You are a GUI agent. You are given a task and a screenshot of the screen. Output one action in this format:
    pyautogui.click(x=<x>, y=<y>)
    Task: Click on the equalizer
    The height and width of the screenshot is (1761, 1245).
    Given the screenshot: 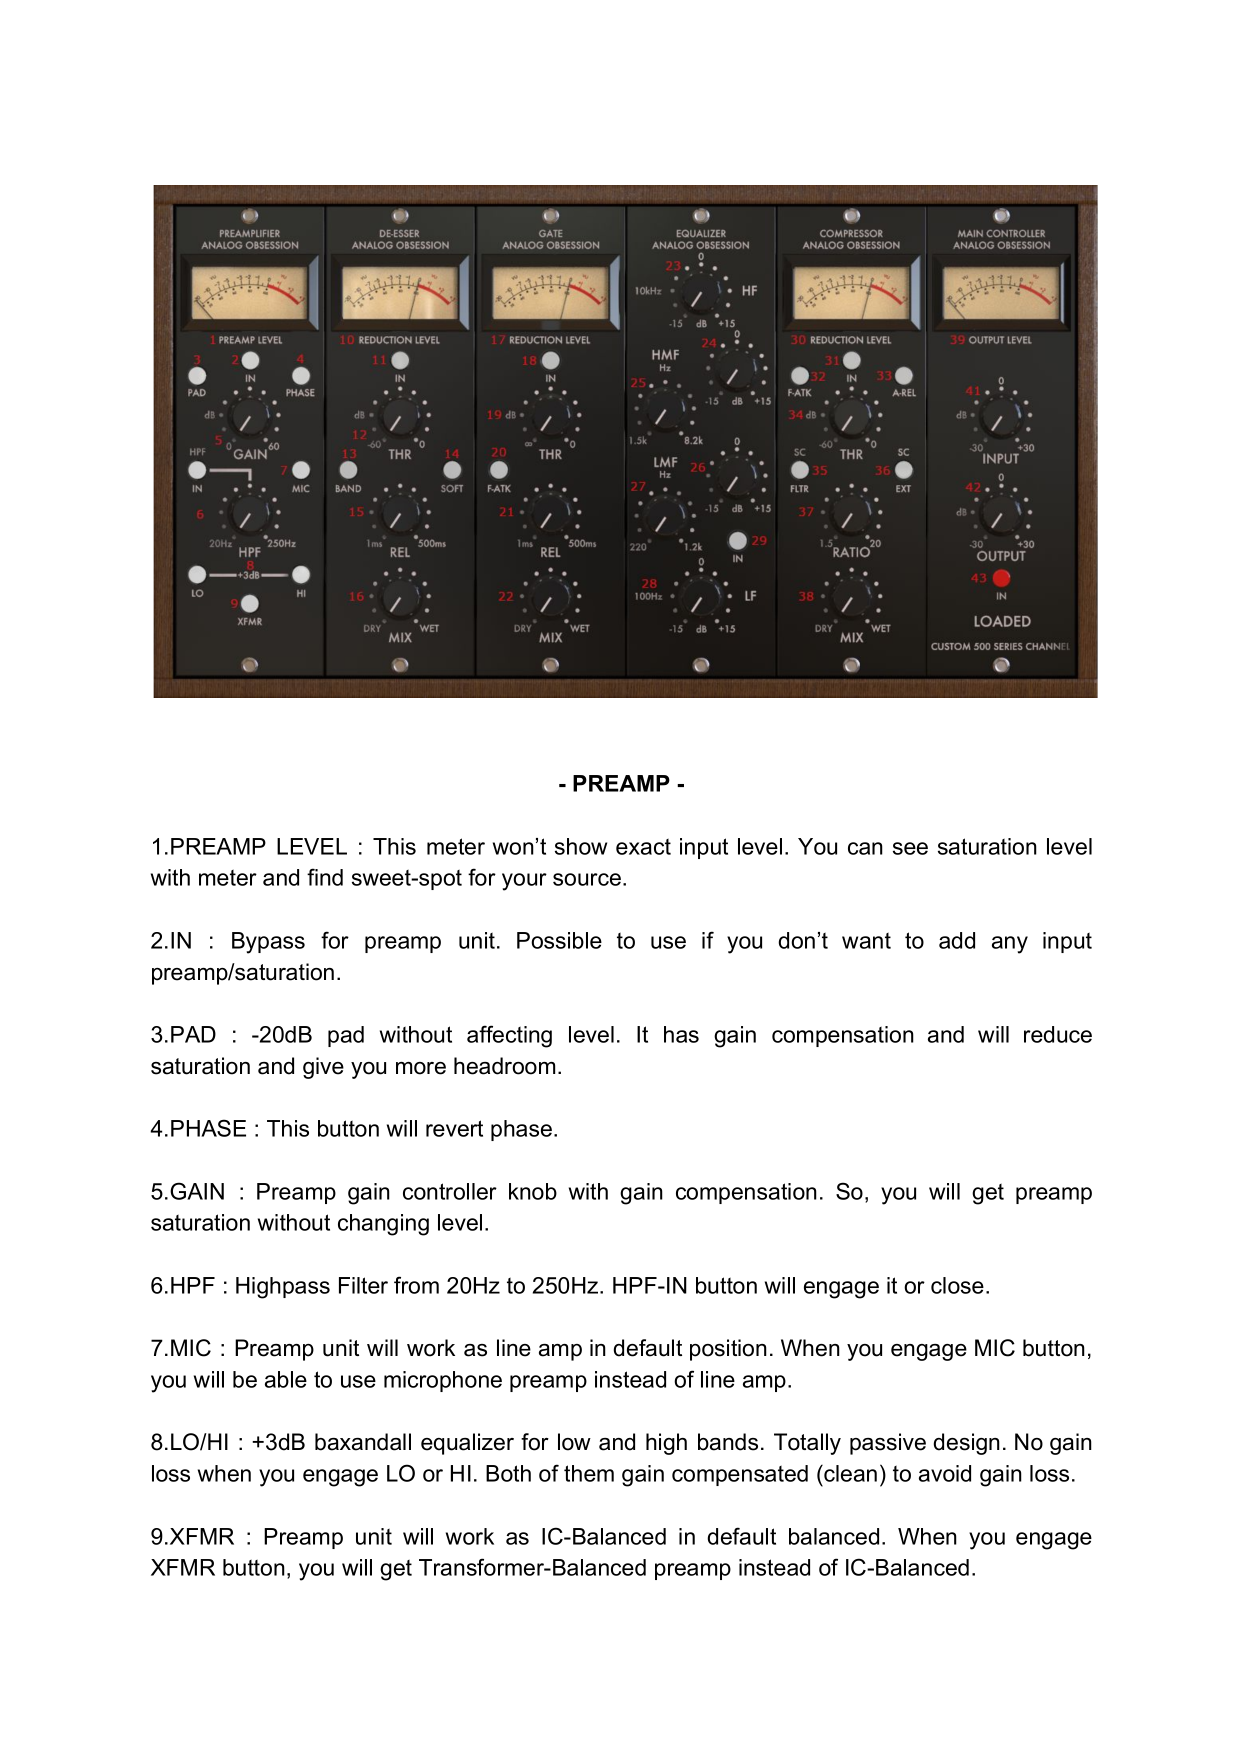 What is the action you would take?
    pyautogui.click(x=467, y=1444)
